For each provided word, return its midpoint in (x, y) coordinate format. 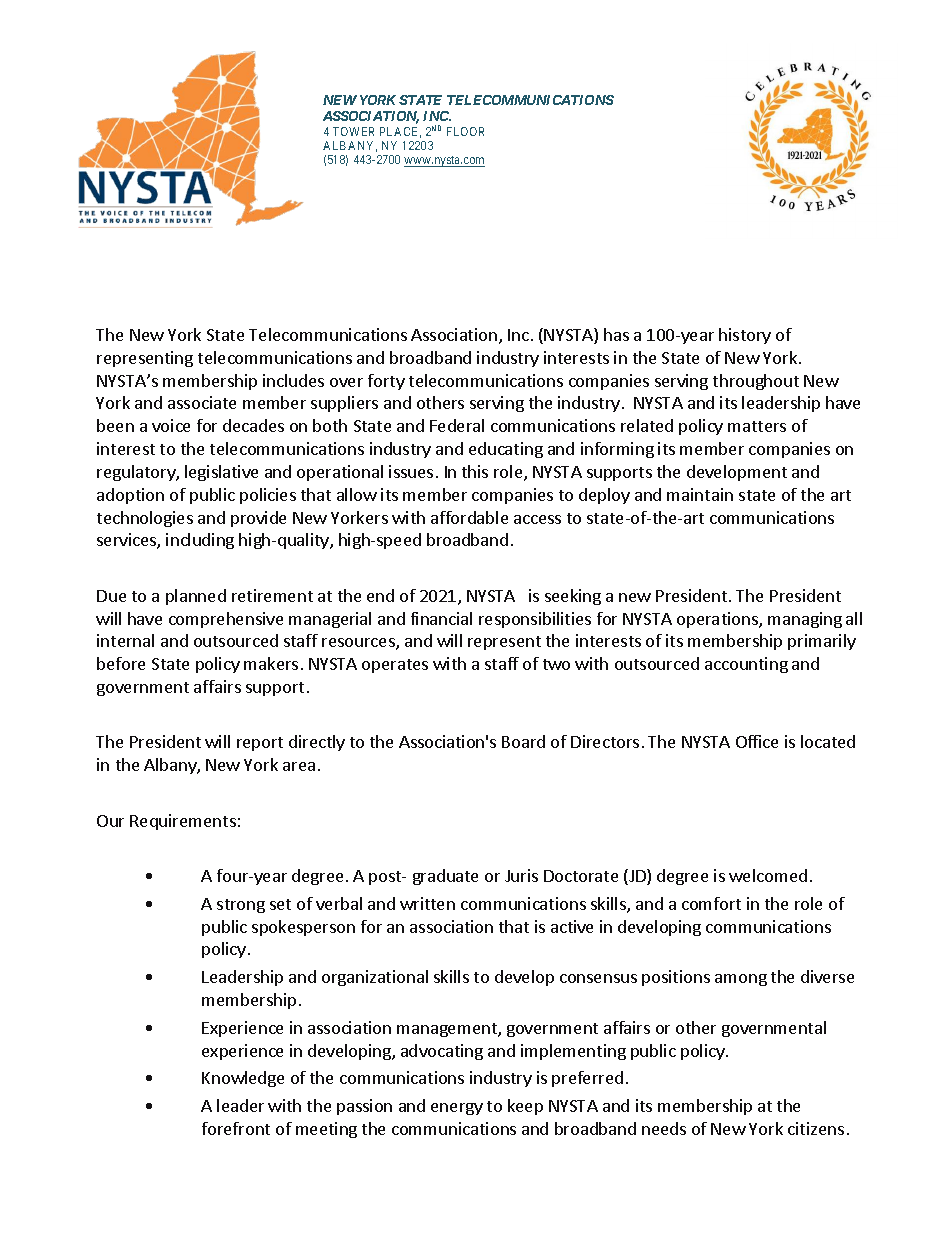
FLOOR (465, 131)
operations (718, 620)
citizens (816, 1128)
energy (457, 1109)
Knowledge (243, 1079)
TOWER (353, 131)
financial (441, 618)
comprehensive (226, 620)
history (745, 336)
